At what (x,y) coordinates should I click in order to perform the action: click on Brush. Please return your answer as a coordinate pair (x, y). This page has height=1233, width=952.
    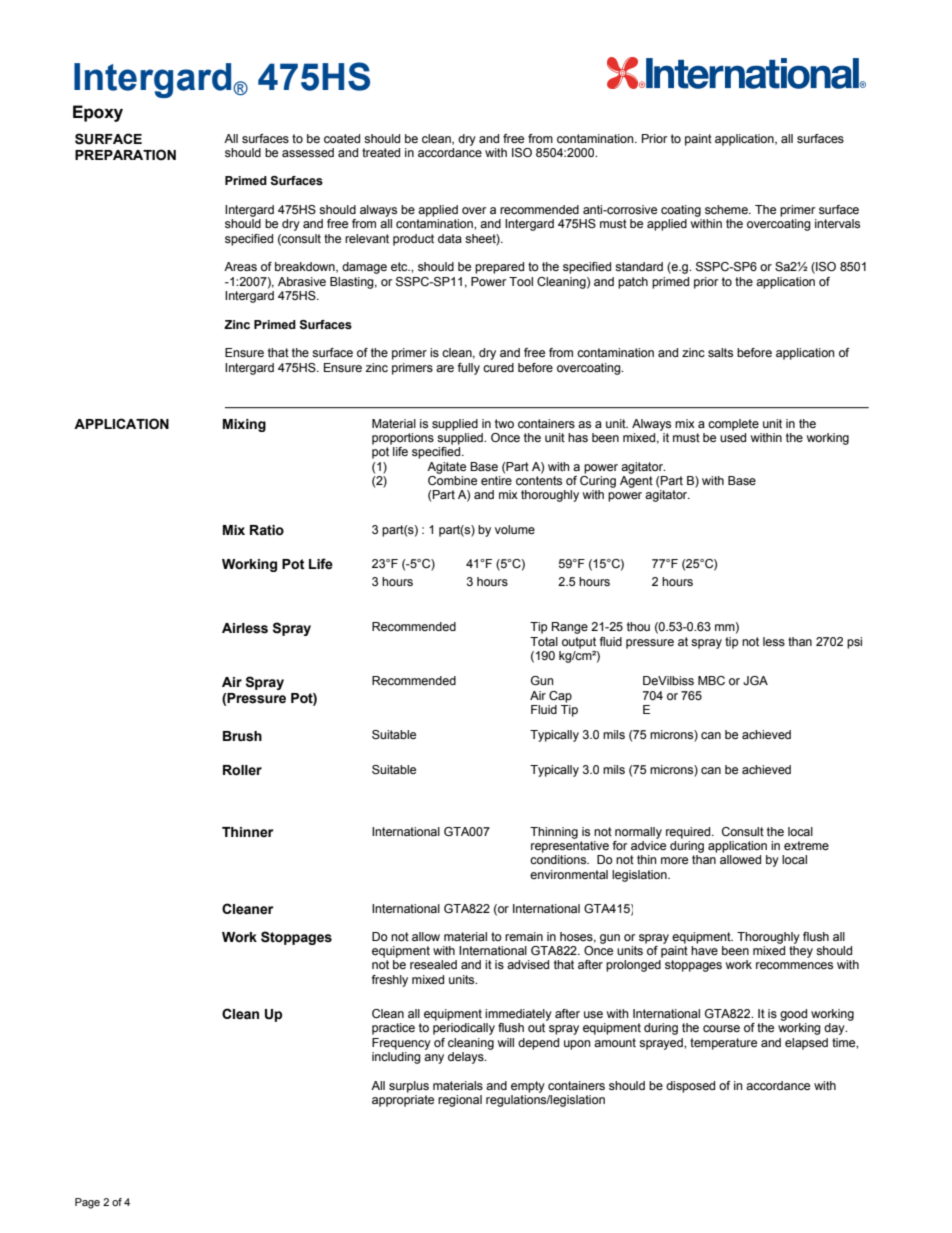
    Looking at the image, I should click on (242, 736).
